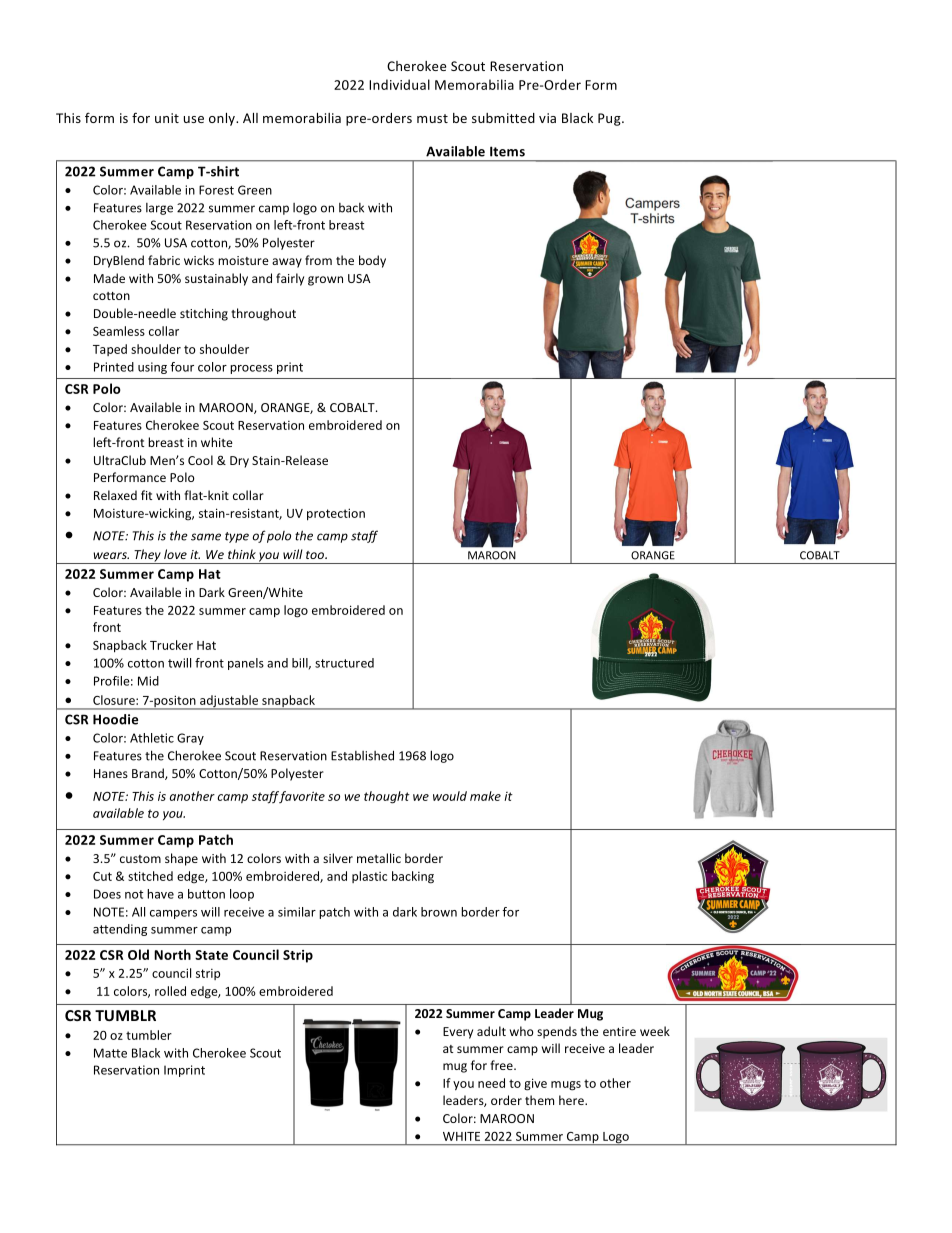 Image resolution: width=952 pixels, height=1233 pixels. What do you see at coordinates (167, 118) in the image?
I see `unit` at bounding box center [167, 118].
